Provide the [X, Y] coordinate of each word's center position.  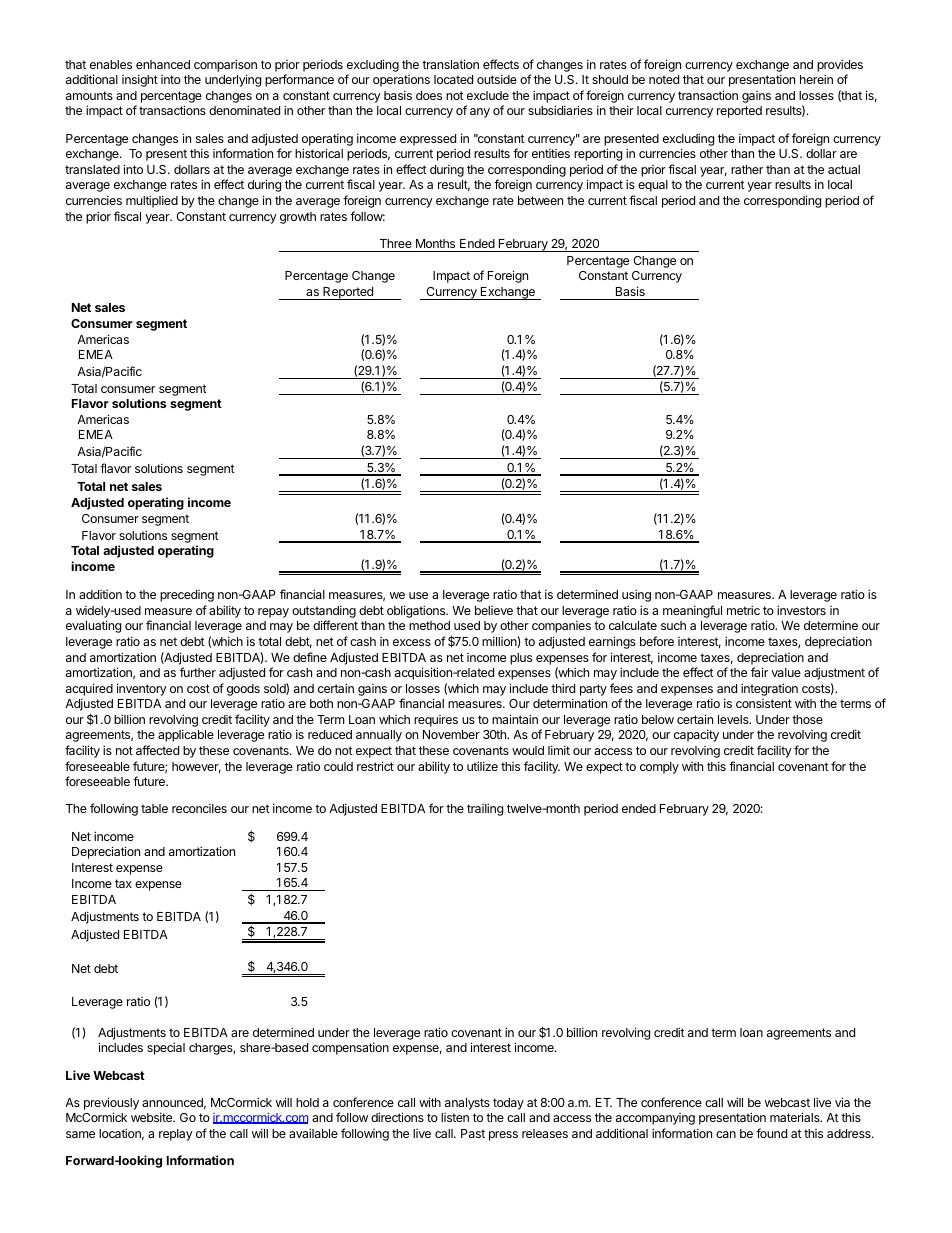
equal [653, 186]
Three [396, 243]
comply [659, 768]
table [154, 808]
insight [140, 80]
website [152, 1117]
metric [743, 610]
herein [816, 79]
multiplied [152, 201]
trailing [485, 809]
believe [494, 610]
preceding [187, 596]
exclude [488, 95]
